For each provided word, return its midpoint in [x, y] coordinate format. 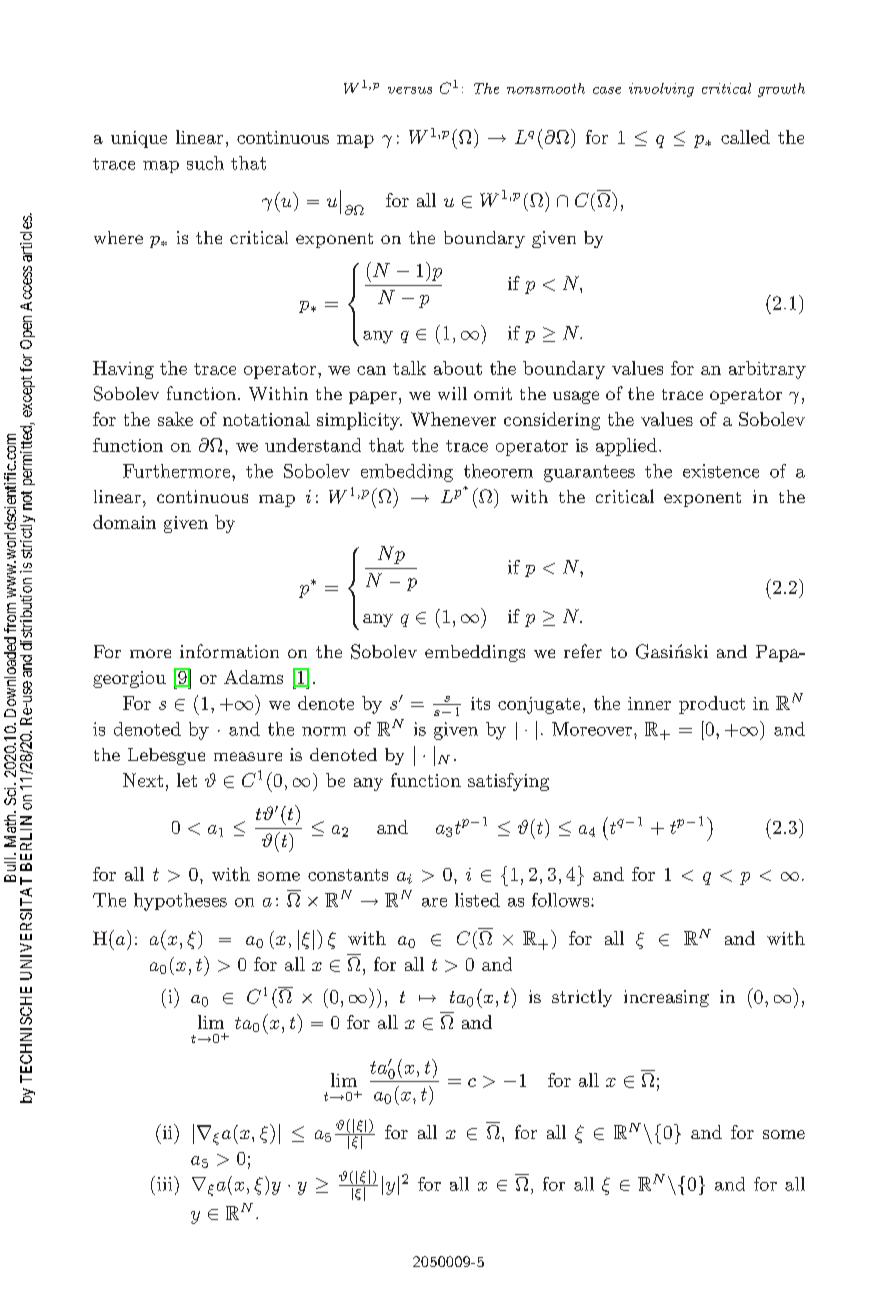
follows [562, 900]
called [745, 137]
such [205, 163]
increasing [666, 998]
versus [410, 90]
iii [166, 1183]
